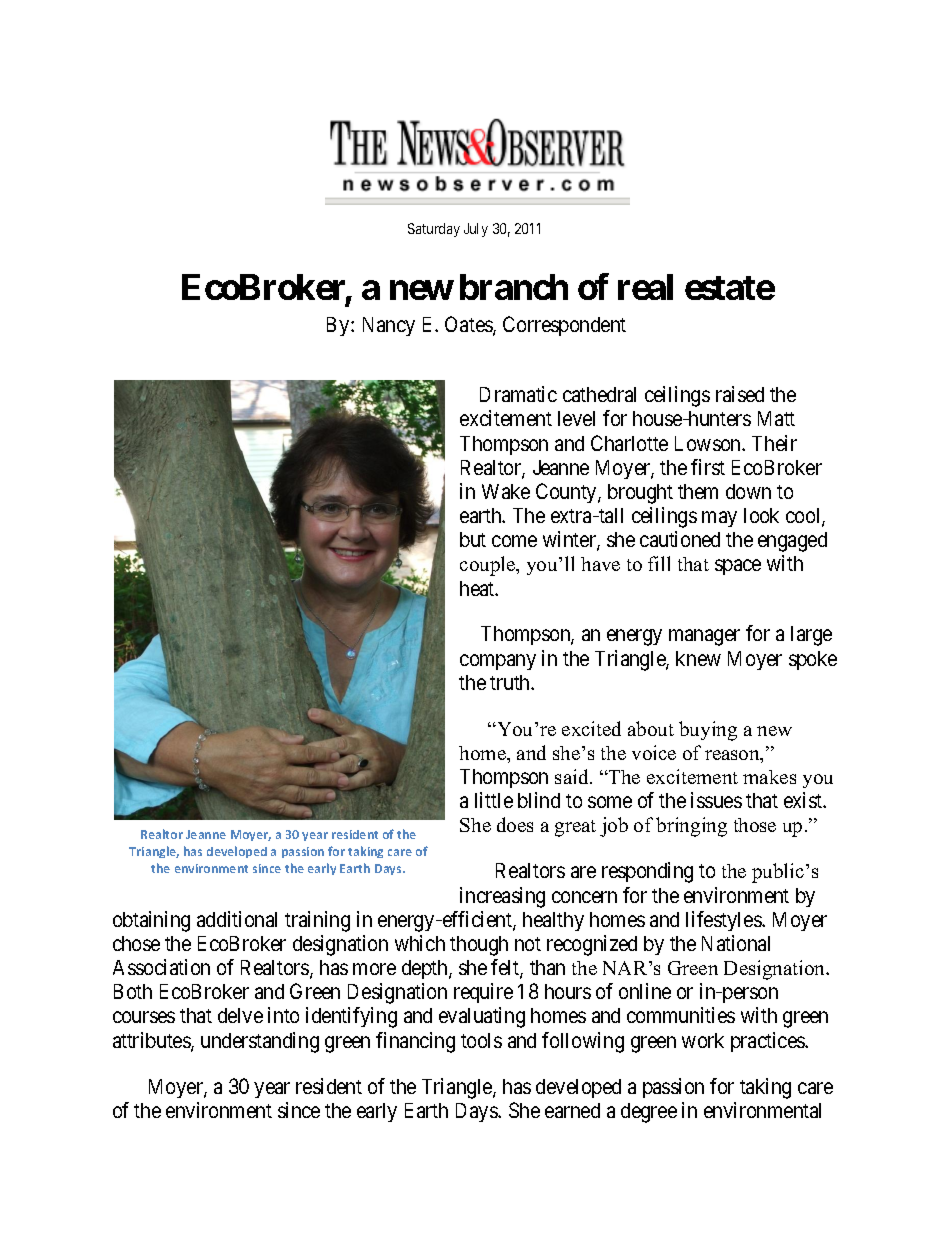 This screenshot has width=952, height=1233. Describe the element at coordinates (476, 230) in the screenshot. I see `July` at that location.
